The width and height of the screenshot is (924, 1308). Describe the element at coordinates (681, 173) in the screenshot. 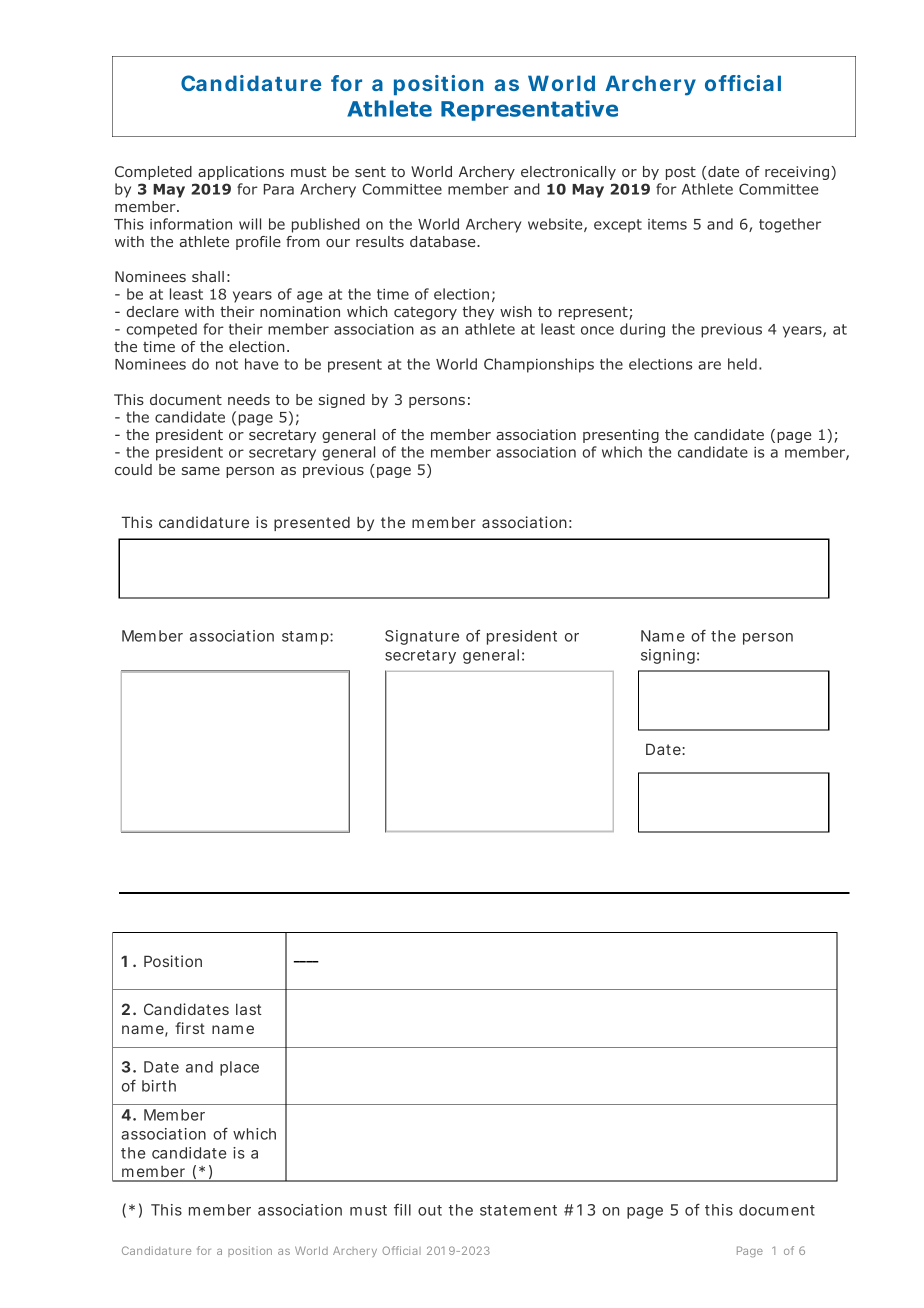

I see `post` at that location.
